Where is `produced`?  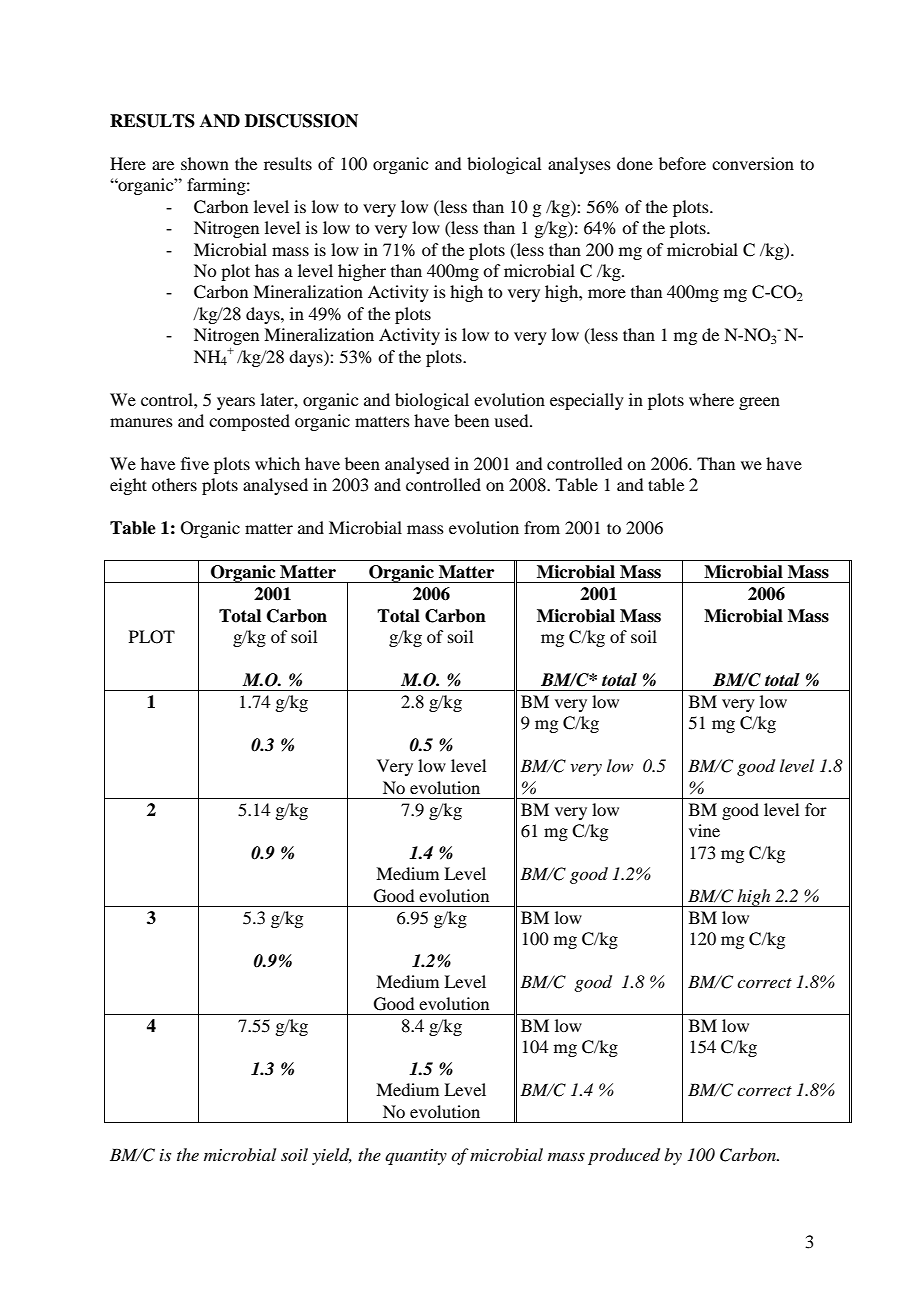 produced is located at coordinates (624, 1156).
